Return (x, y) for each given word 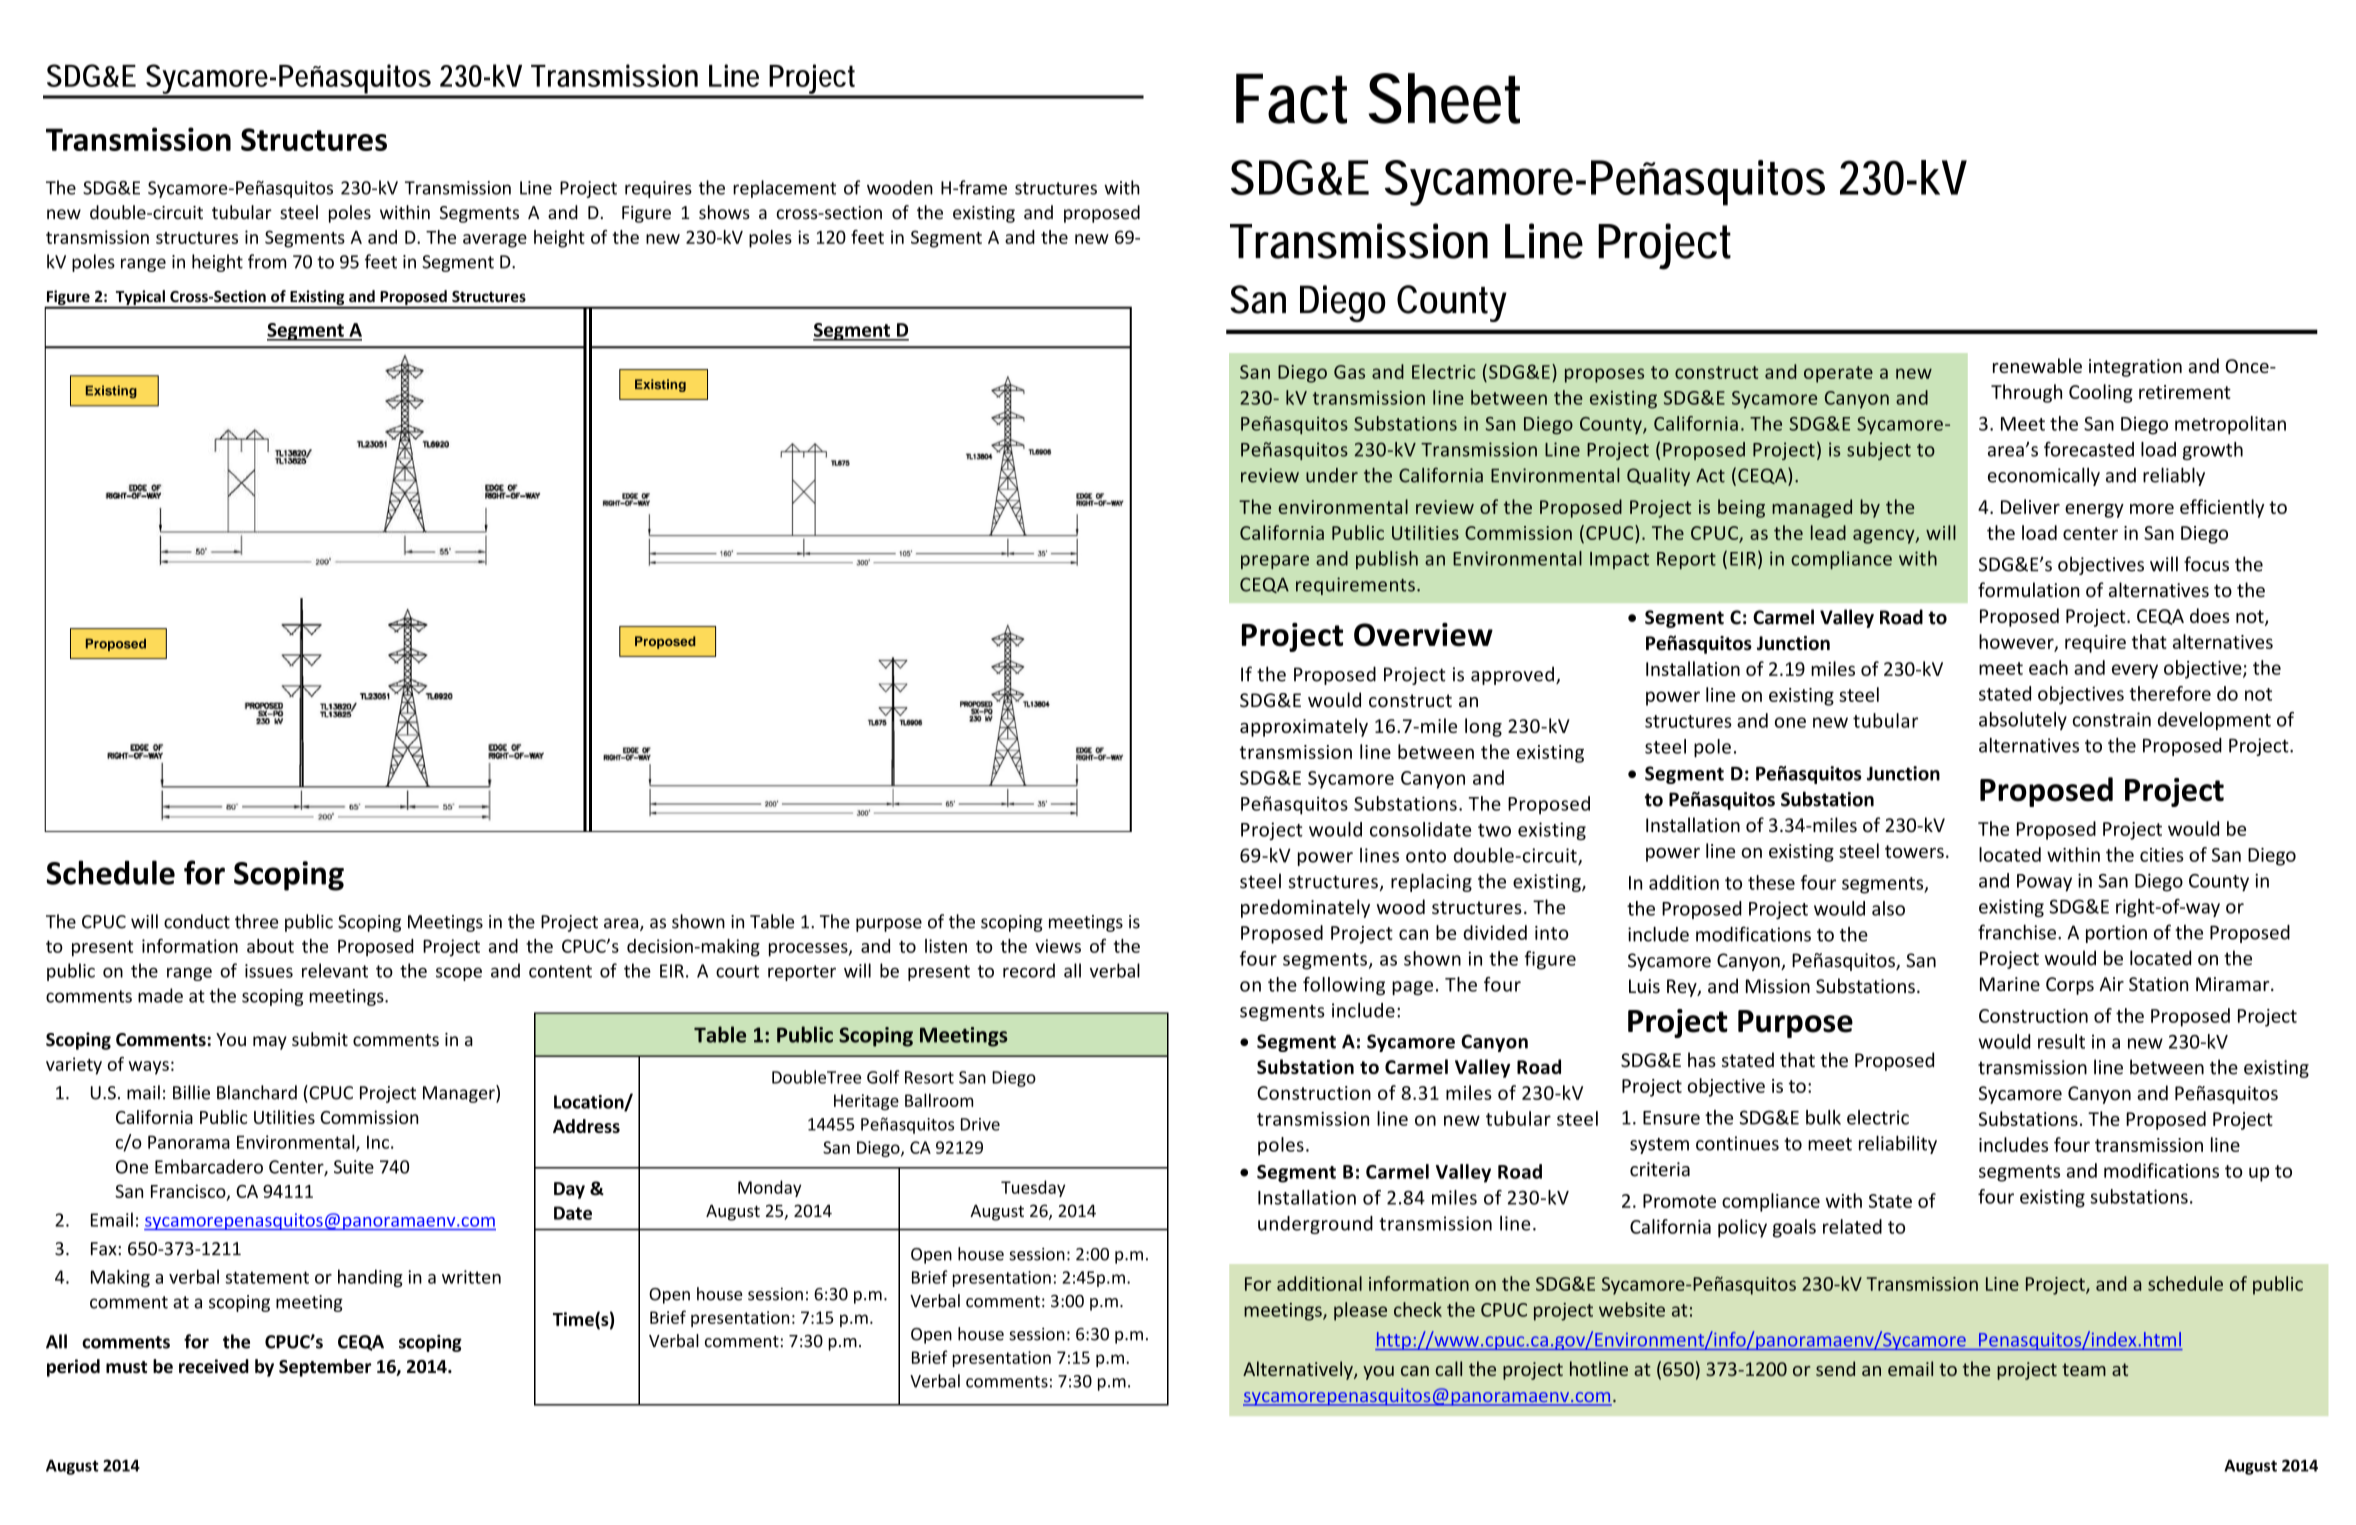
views (1058, 946)
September (325, 1368)
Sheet (1444, 98)
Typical (140, 299)
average (495, 241)
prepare (1275, 562)
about (270, 946)
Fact (1291, 98)
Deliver (2030, 506)
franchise (2017, 932)
